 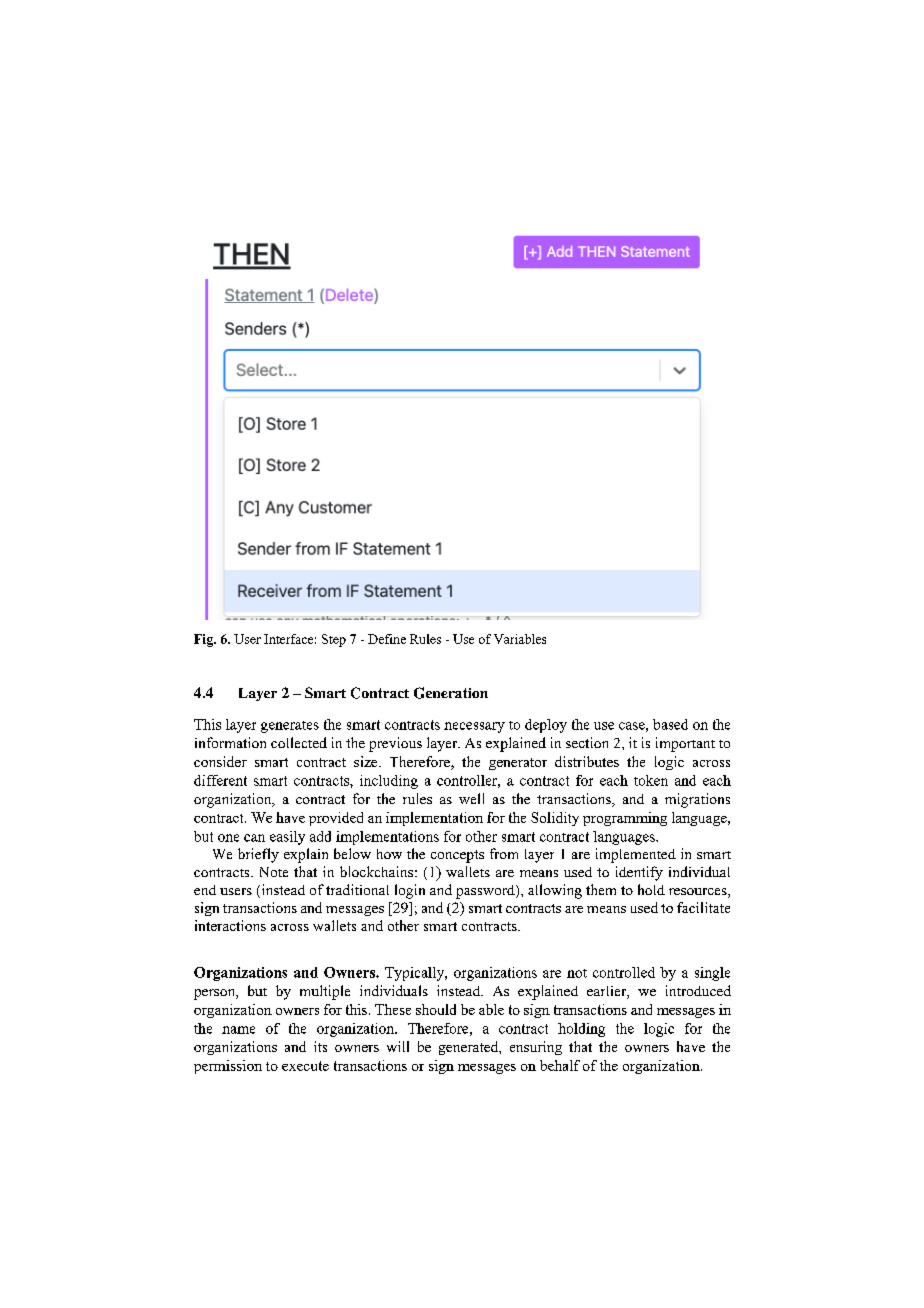 I want to click on interactions, so click(x=230, y=925).
